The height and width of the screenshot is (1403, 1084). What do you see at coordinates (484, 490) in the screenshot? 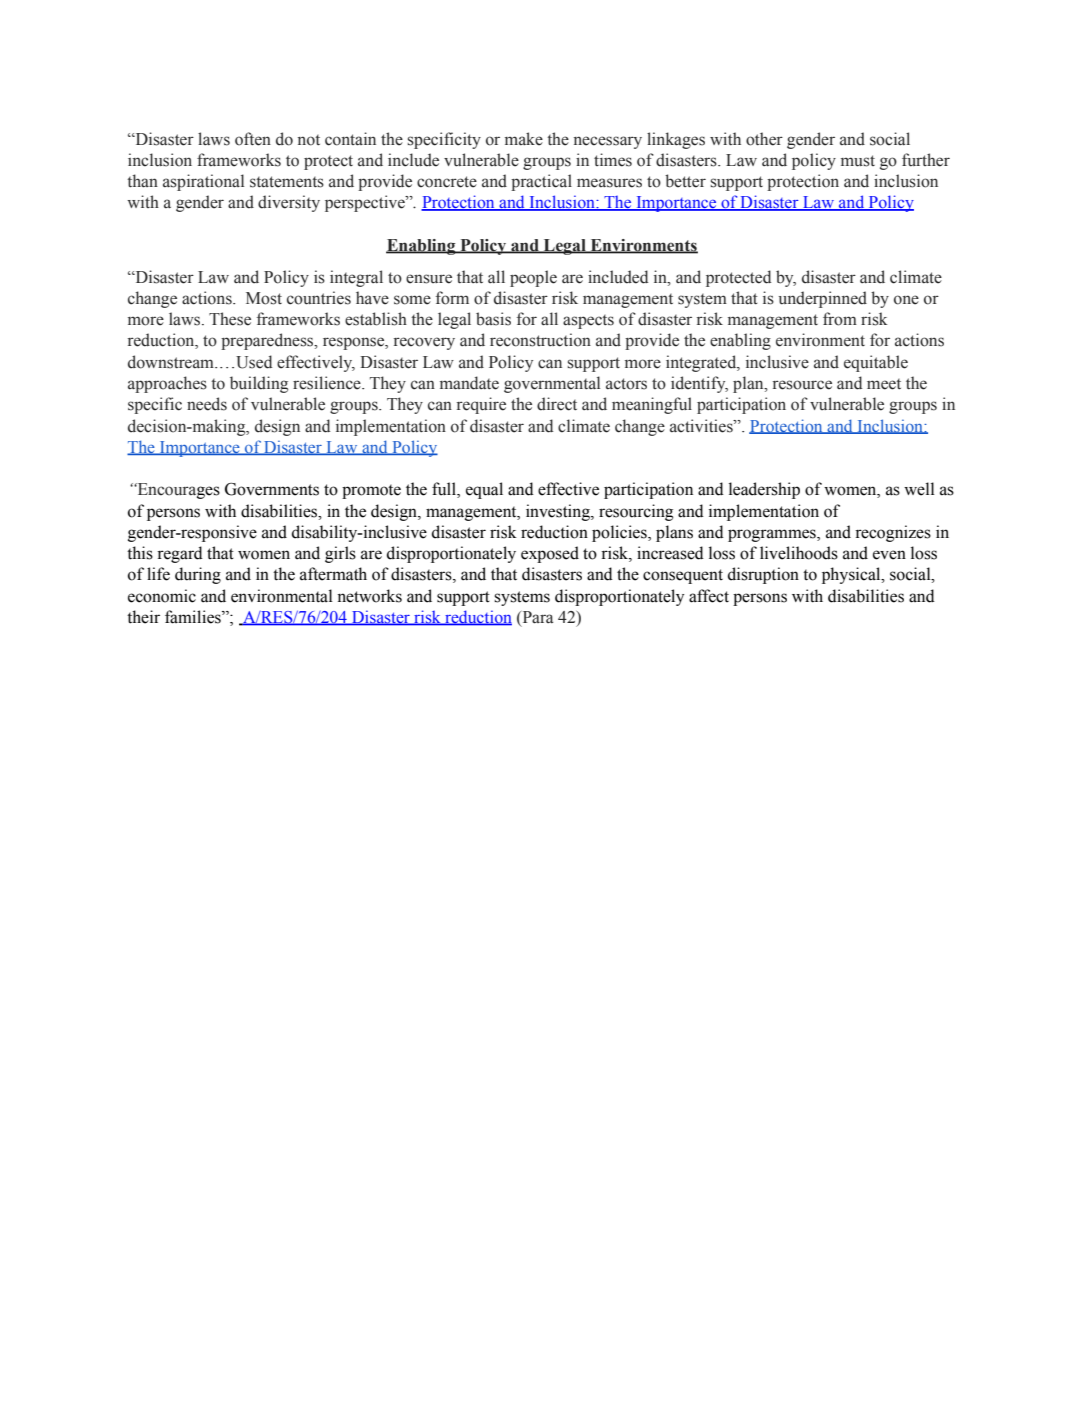
I see `equal` at bounding box center [484, 490].
